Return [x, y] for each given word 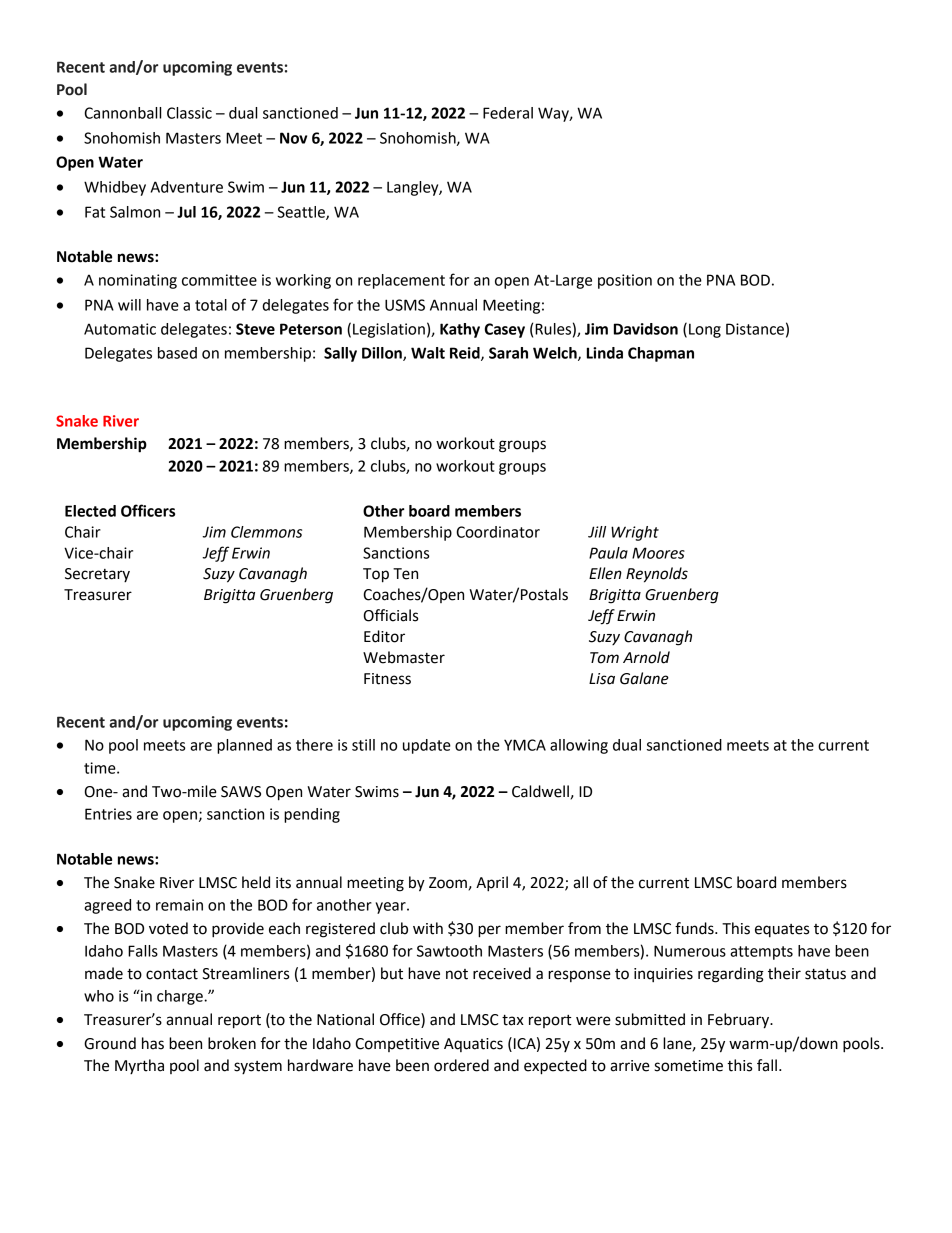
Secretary [97, 575]
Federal [508, 113]
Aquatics [473, 1045]
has [153, 1043]
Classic [189, 113]
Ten [405, 574]
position [625, 281]
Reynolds [657, 575]
